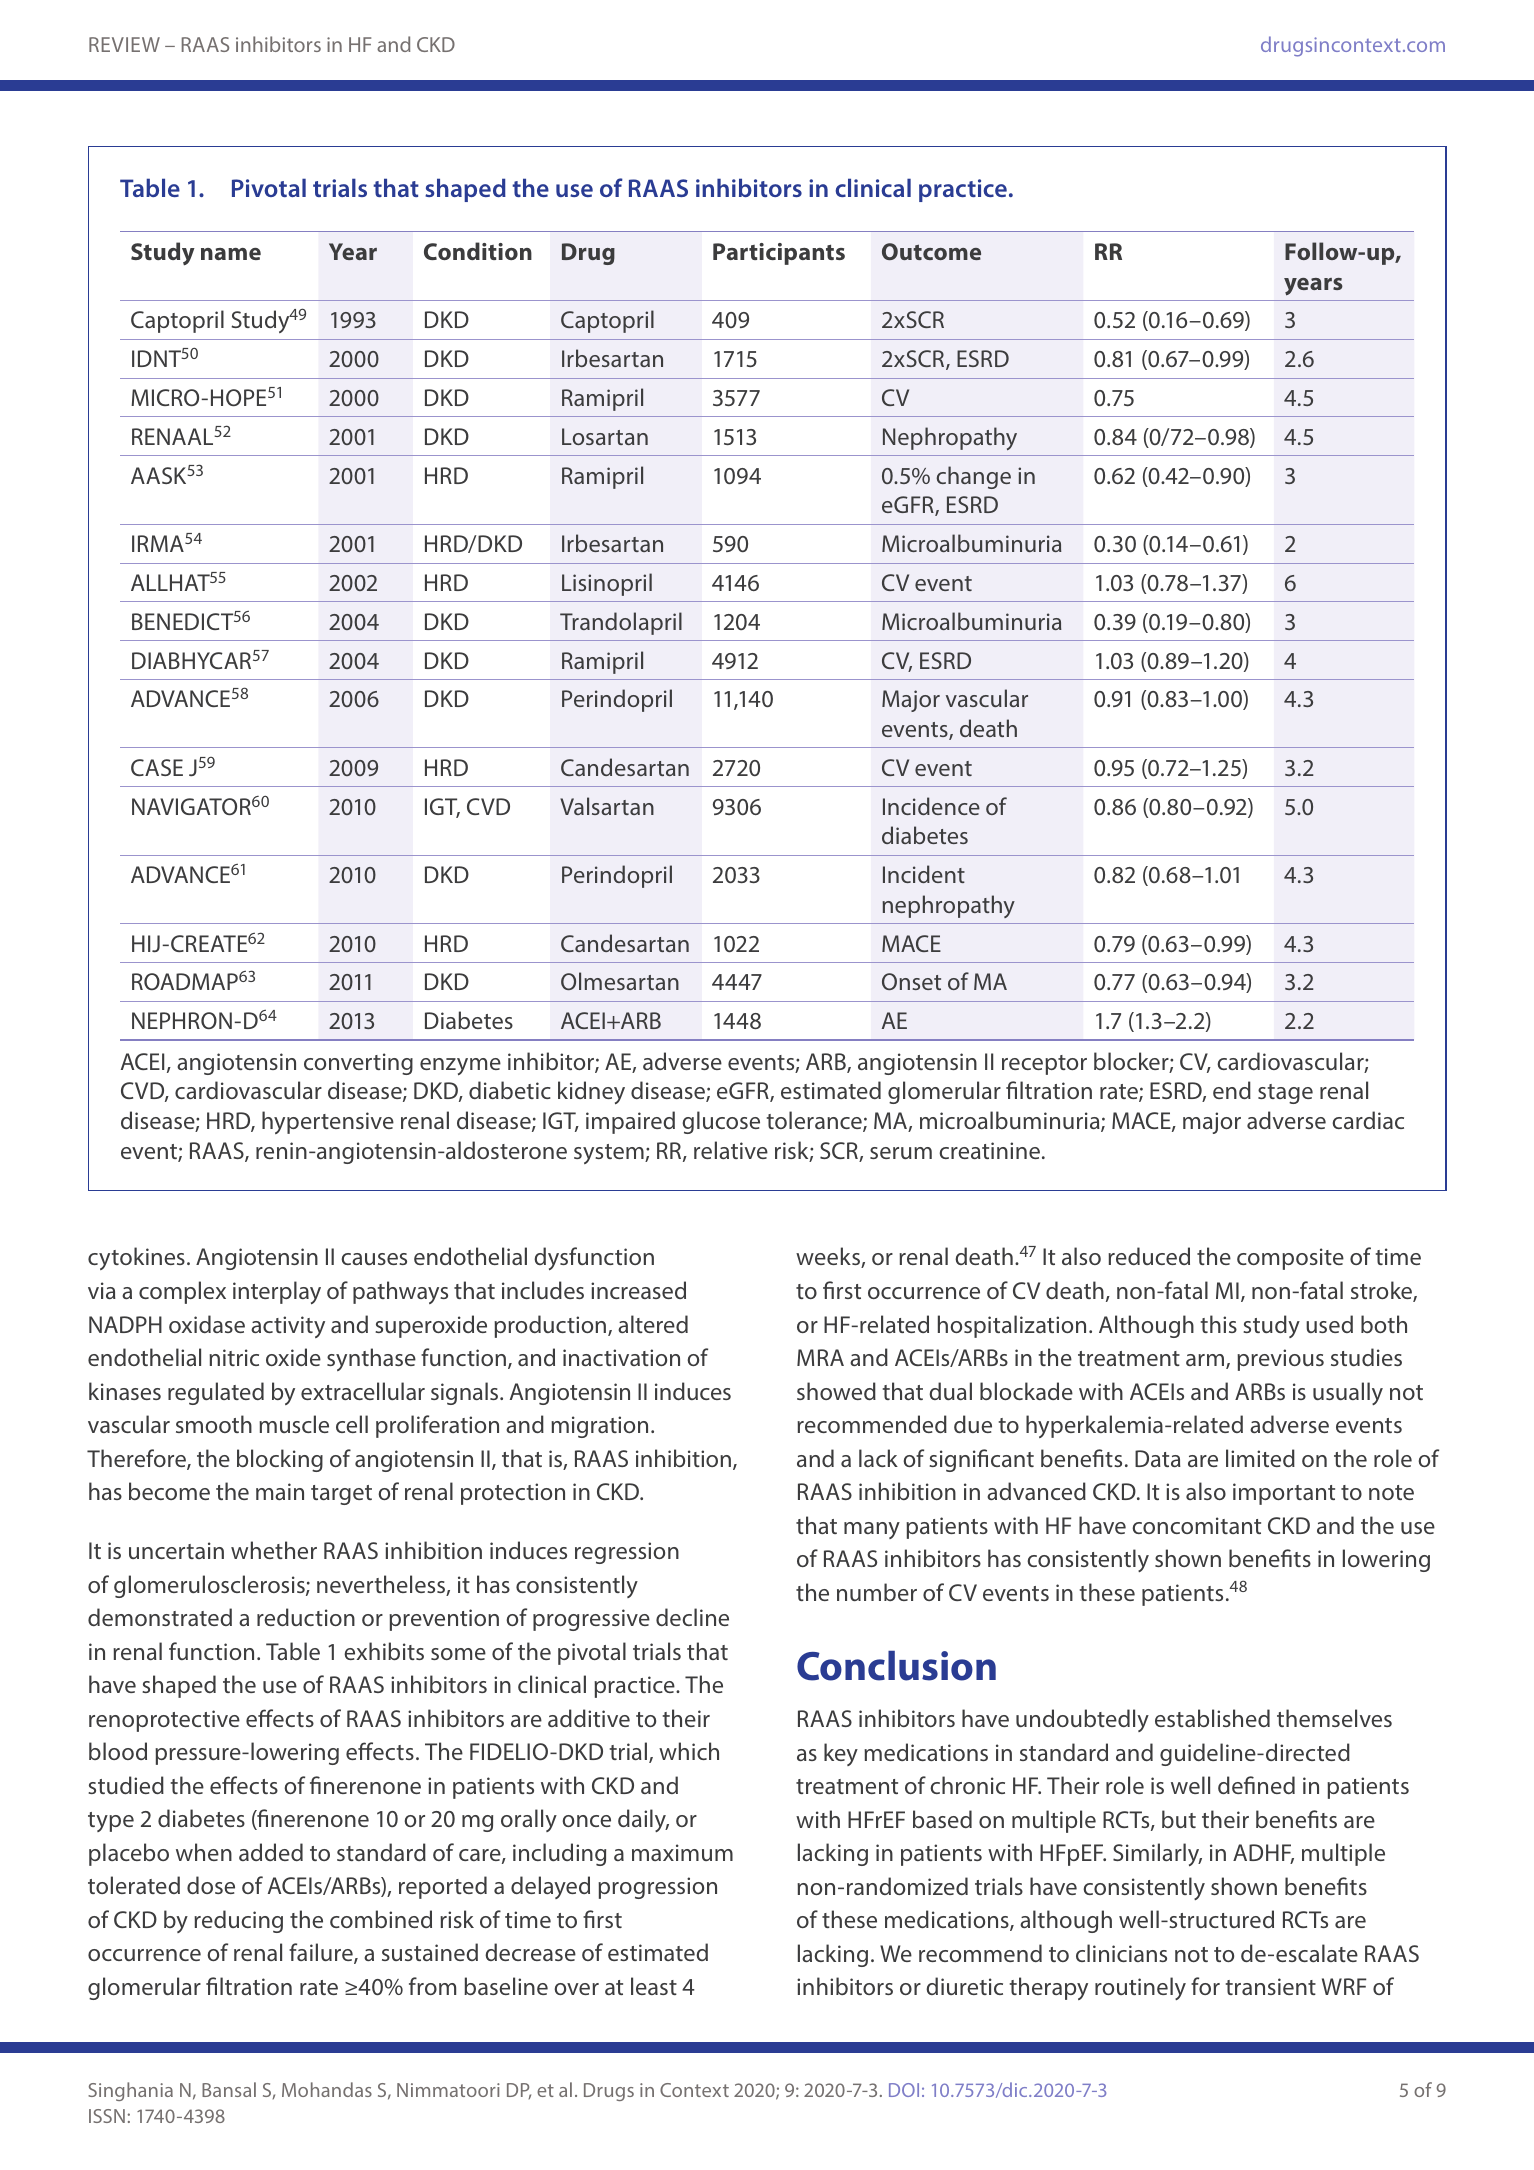  I want to click on glucose, so click(721, 1122).
